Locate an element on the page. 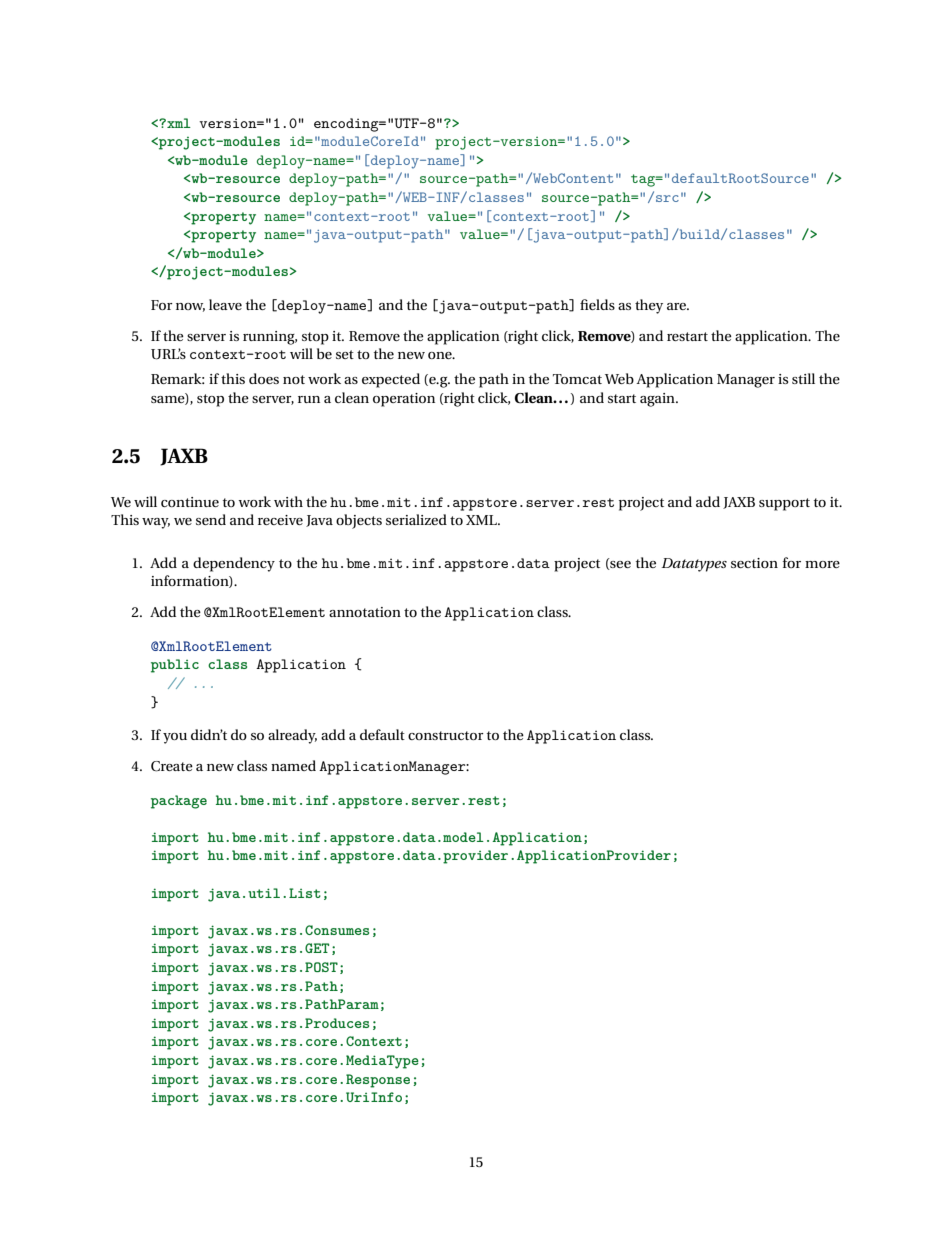 The image size is (952, 1233). support is located at coordinates (784, 504).
